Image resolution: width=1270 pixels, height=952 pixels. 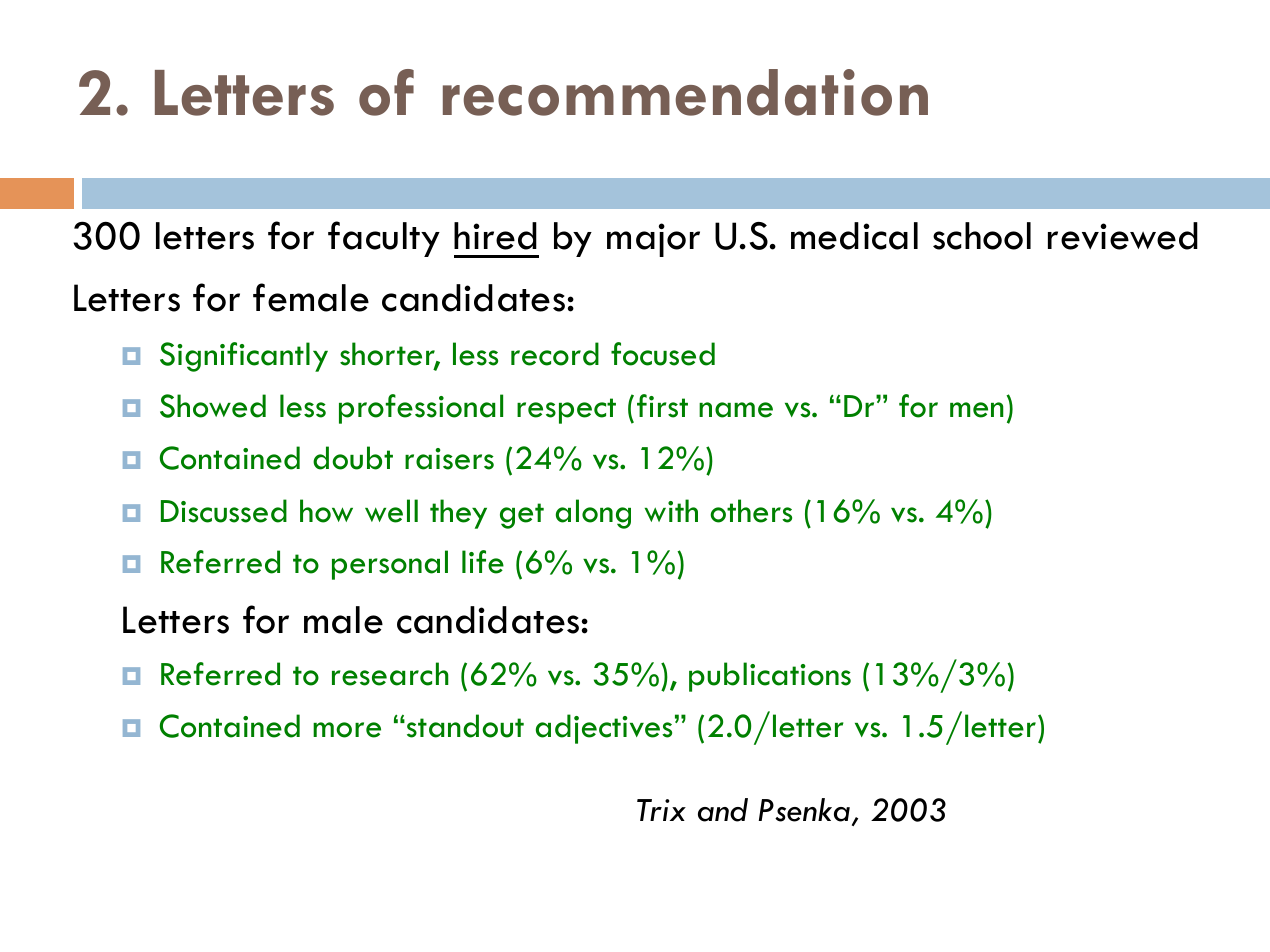 I want to click on with, so click(x=671, y=510).
